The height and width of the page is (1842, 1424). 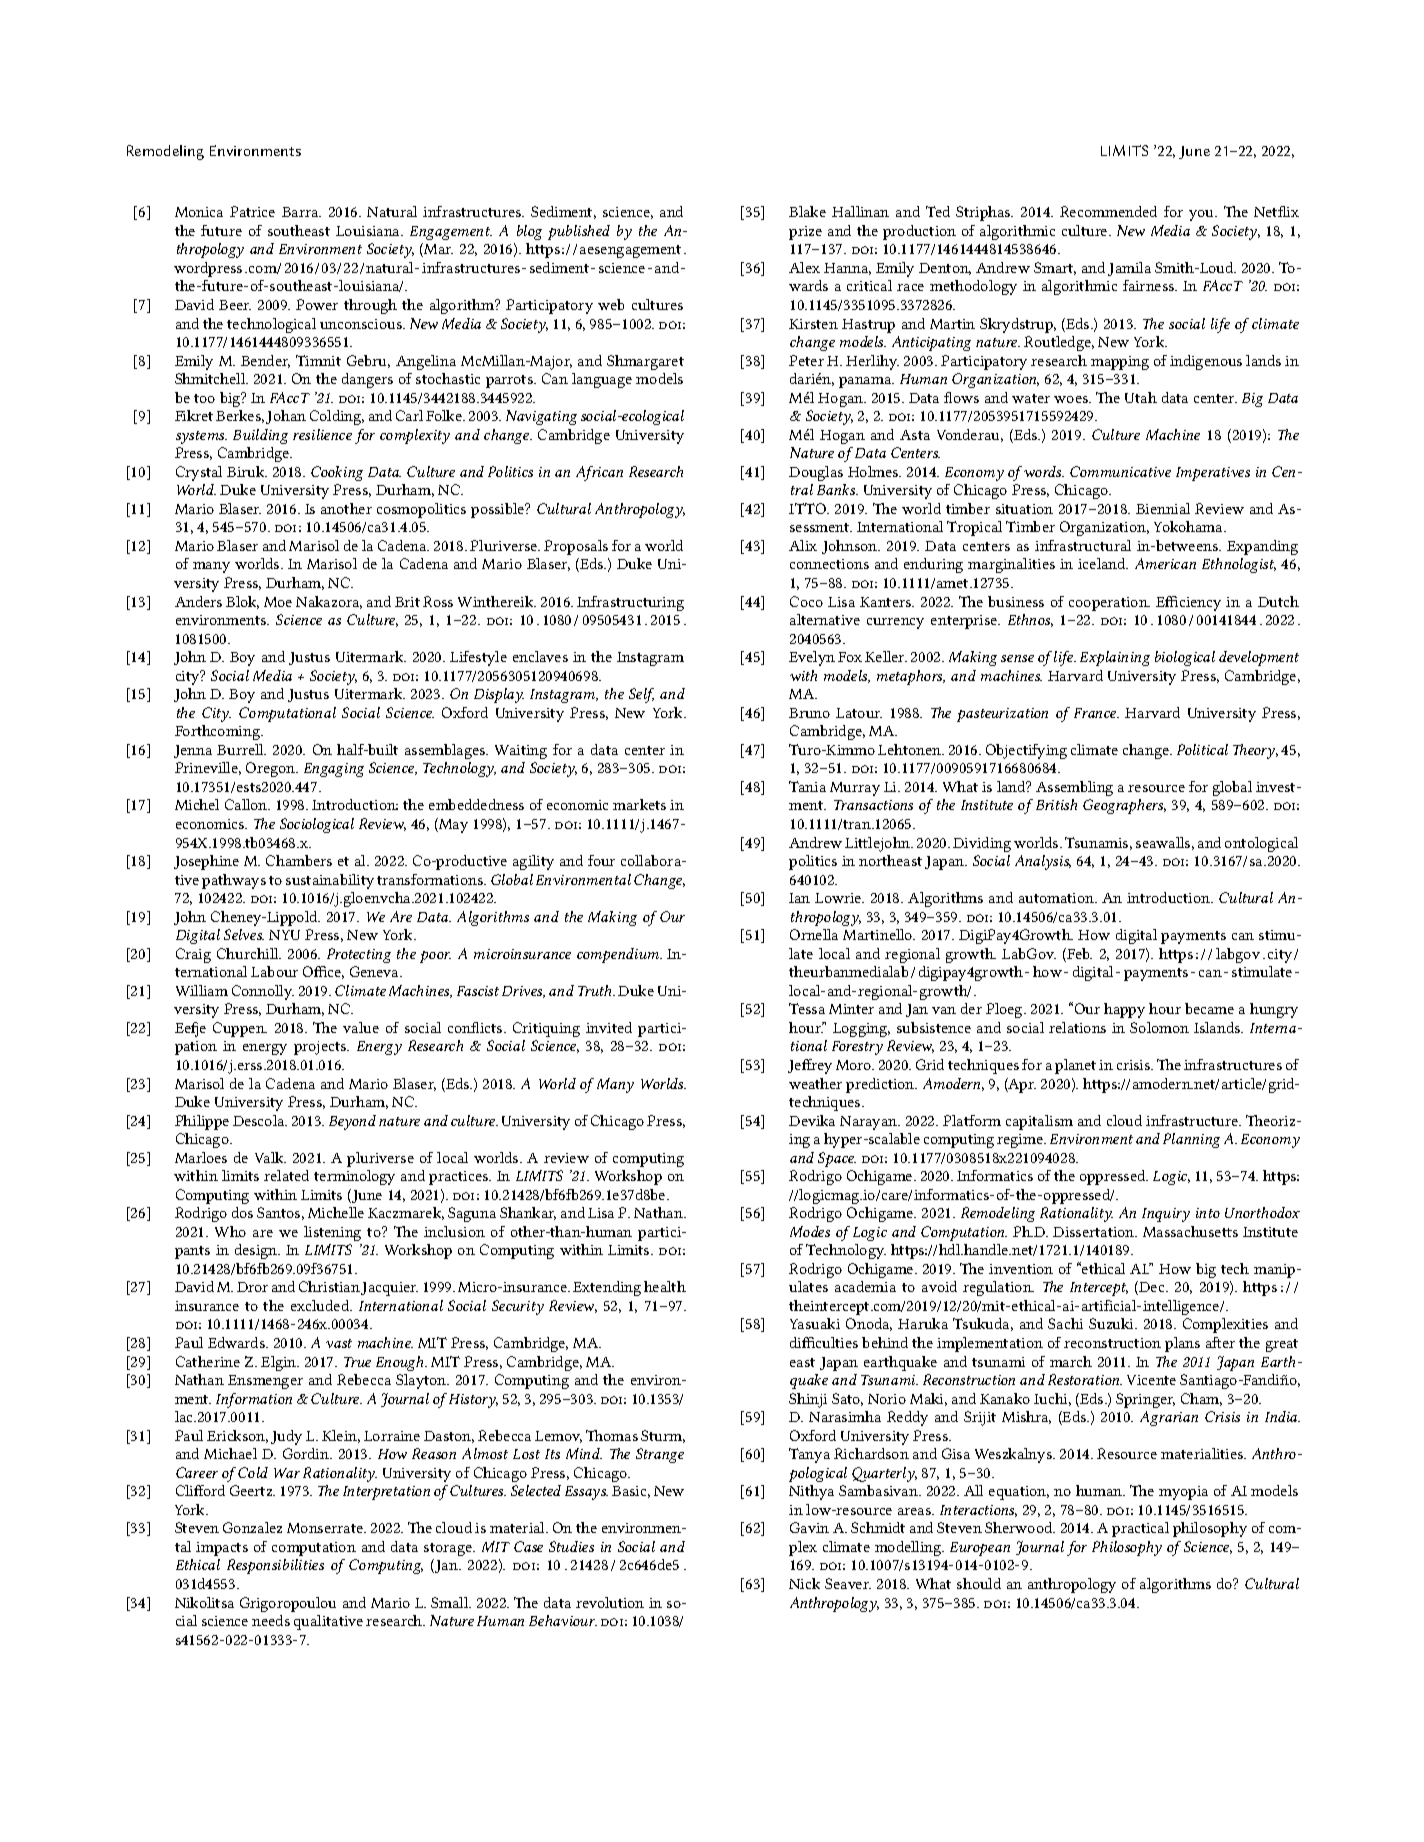 What do you see at coordinates (804, 267) in the page?
I see `Alex` at bounding box center [804, 267].
